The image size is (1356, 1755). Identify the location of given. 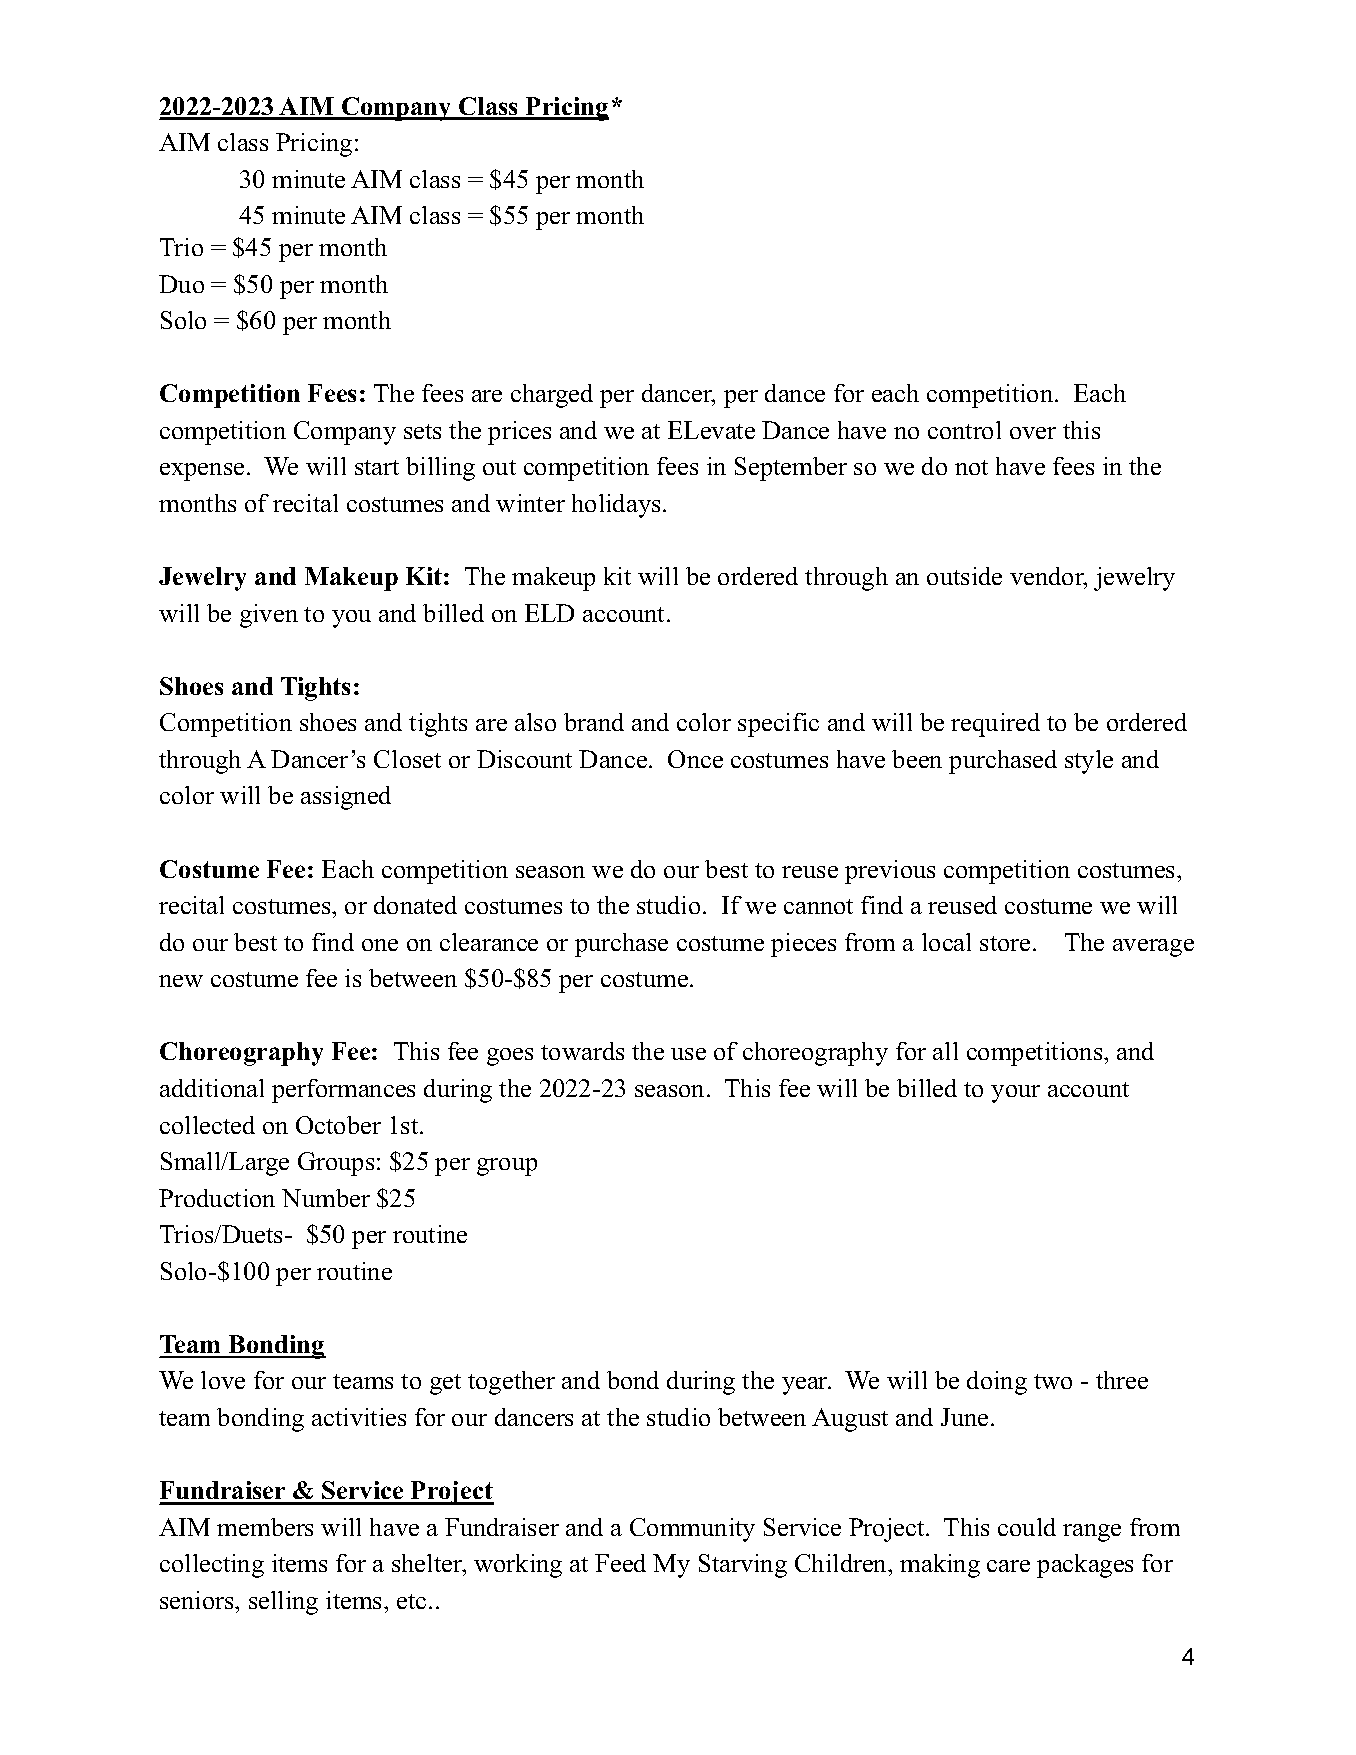
(269, 616).
